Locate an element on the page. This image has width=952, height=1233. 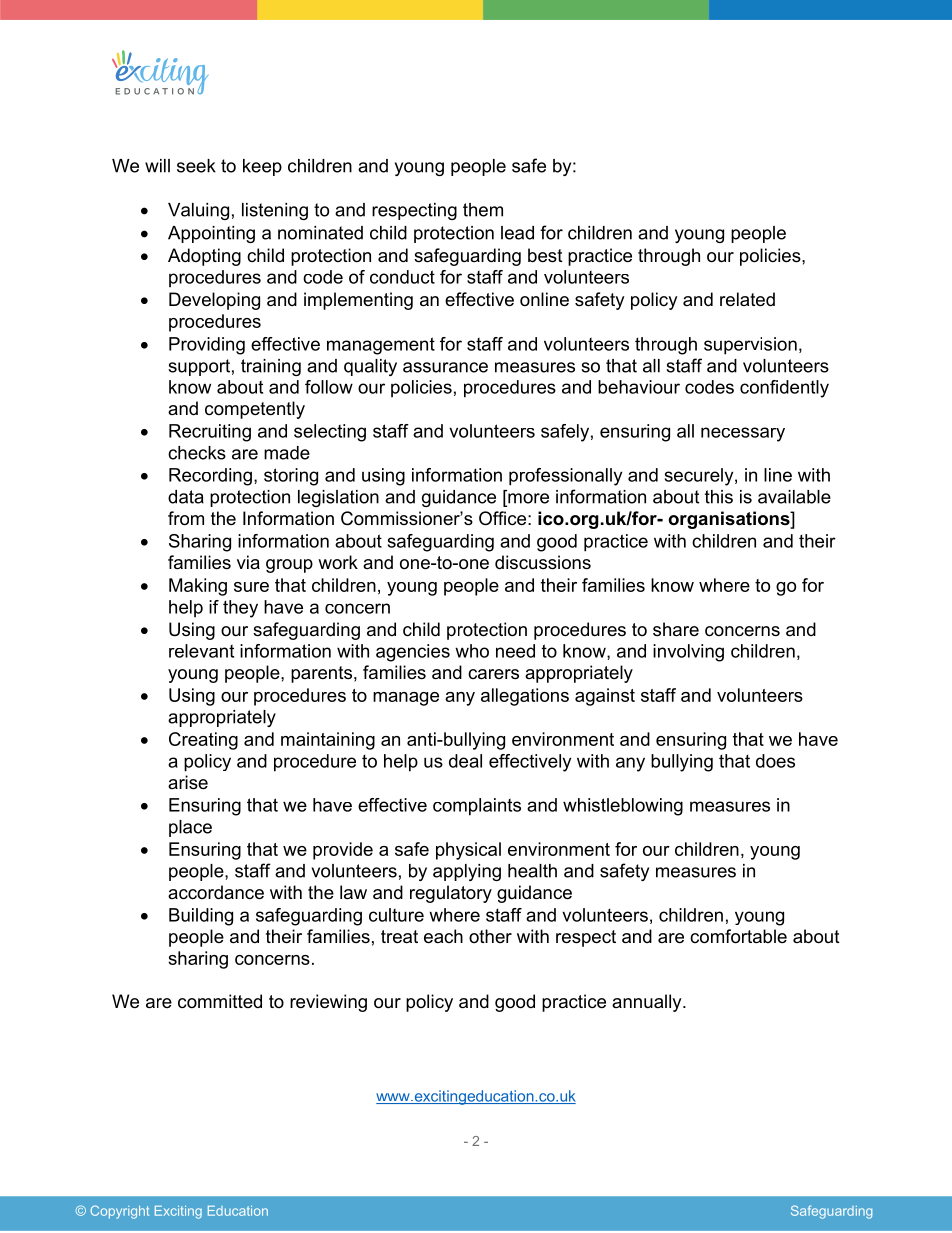
Copyright is located at coordinates (119, 1212).
